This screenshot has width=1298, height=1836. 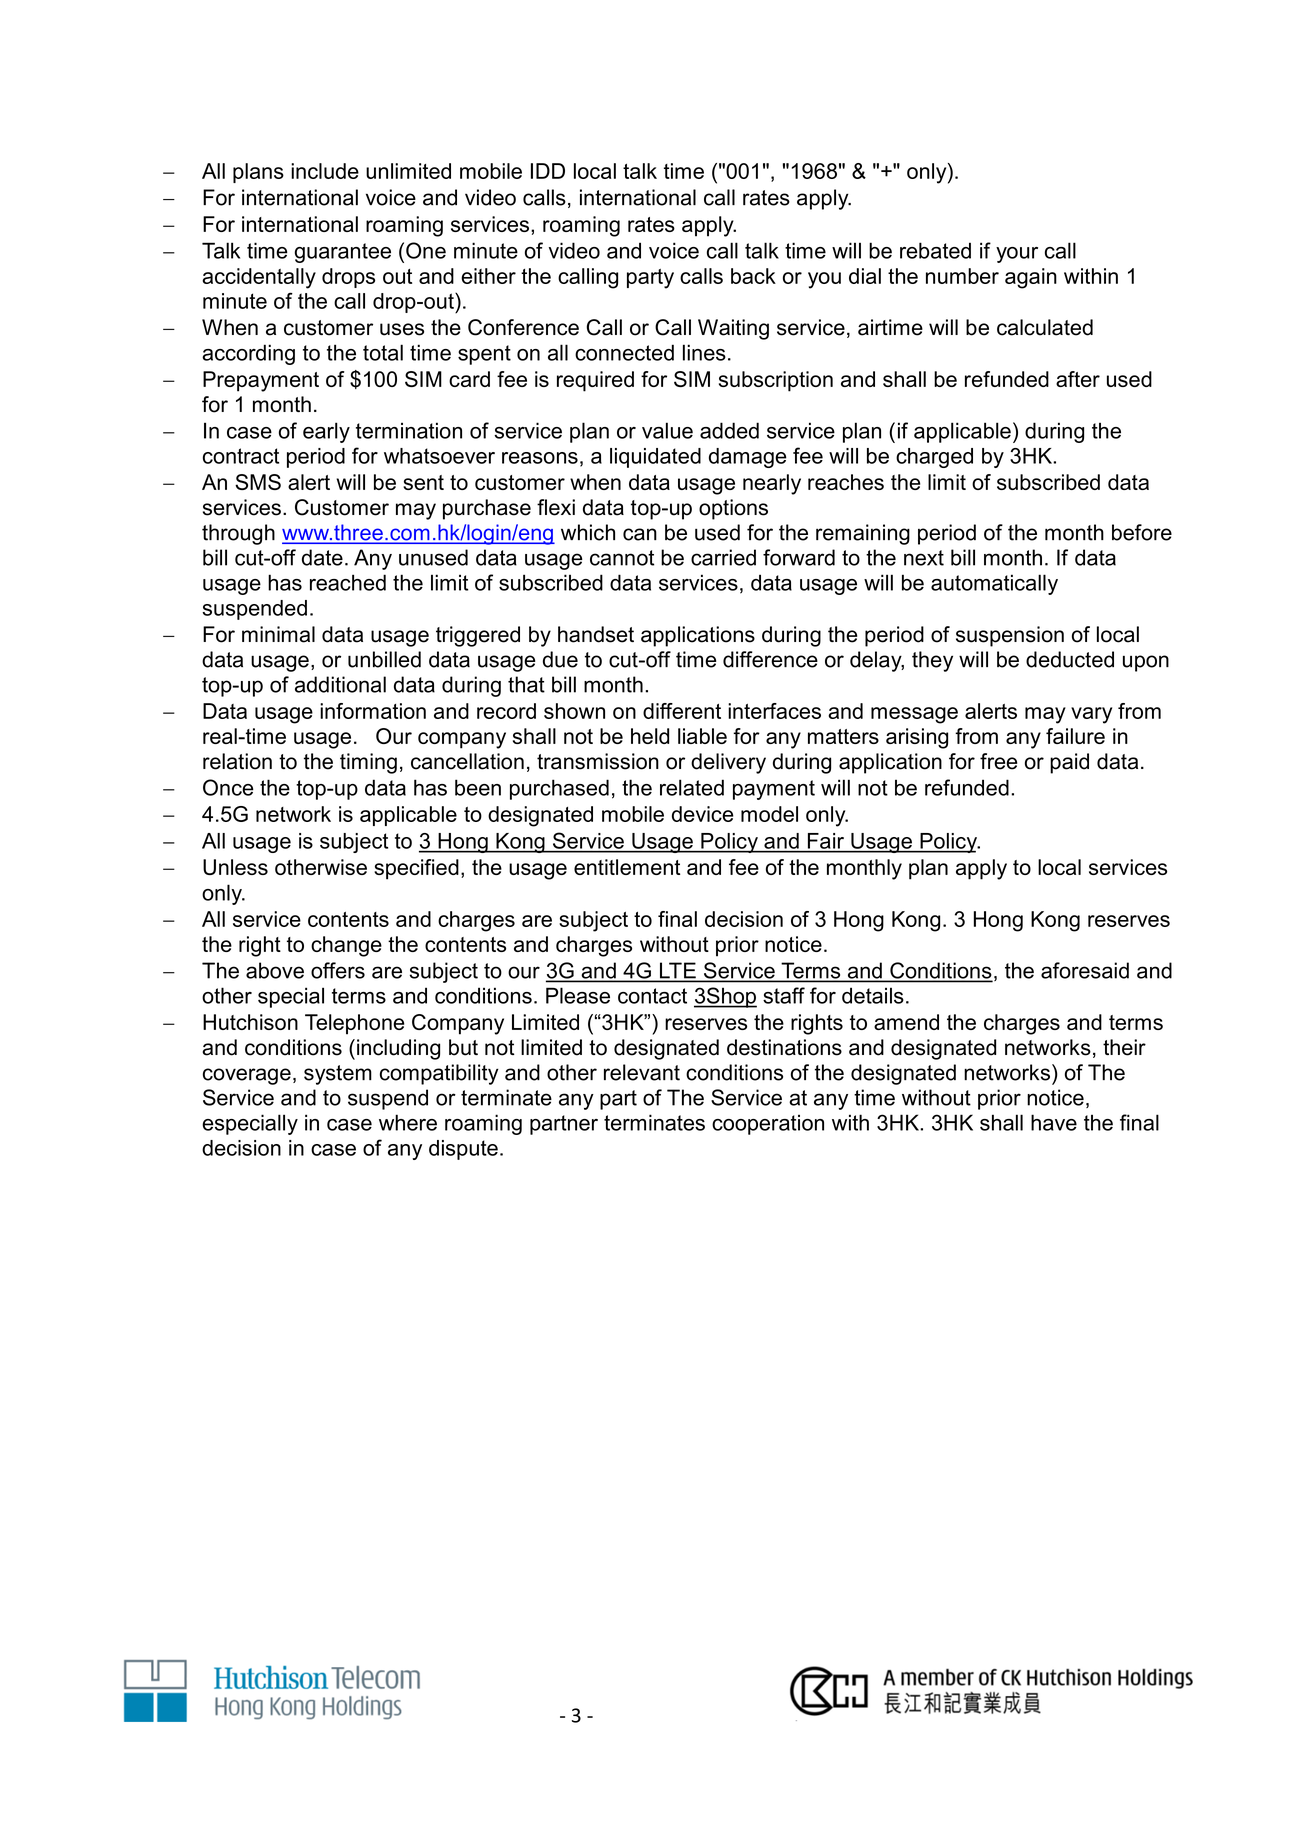 What do you see at coordinates (325, 171) in the screenshot?
I see `include` at bounding box center [325, 171].
